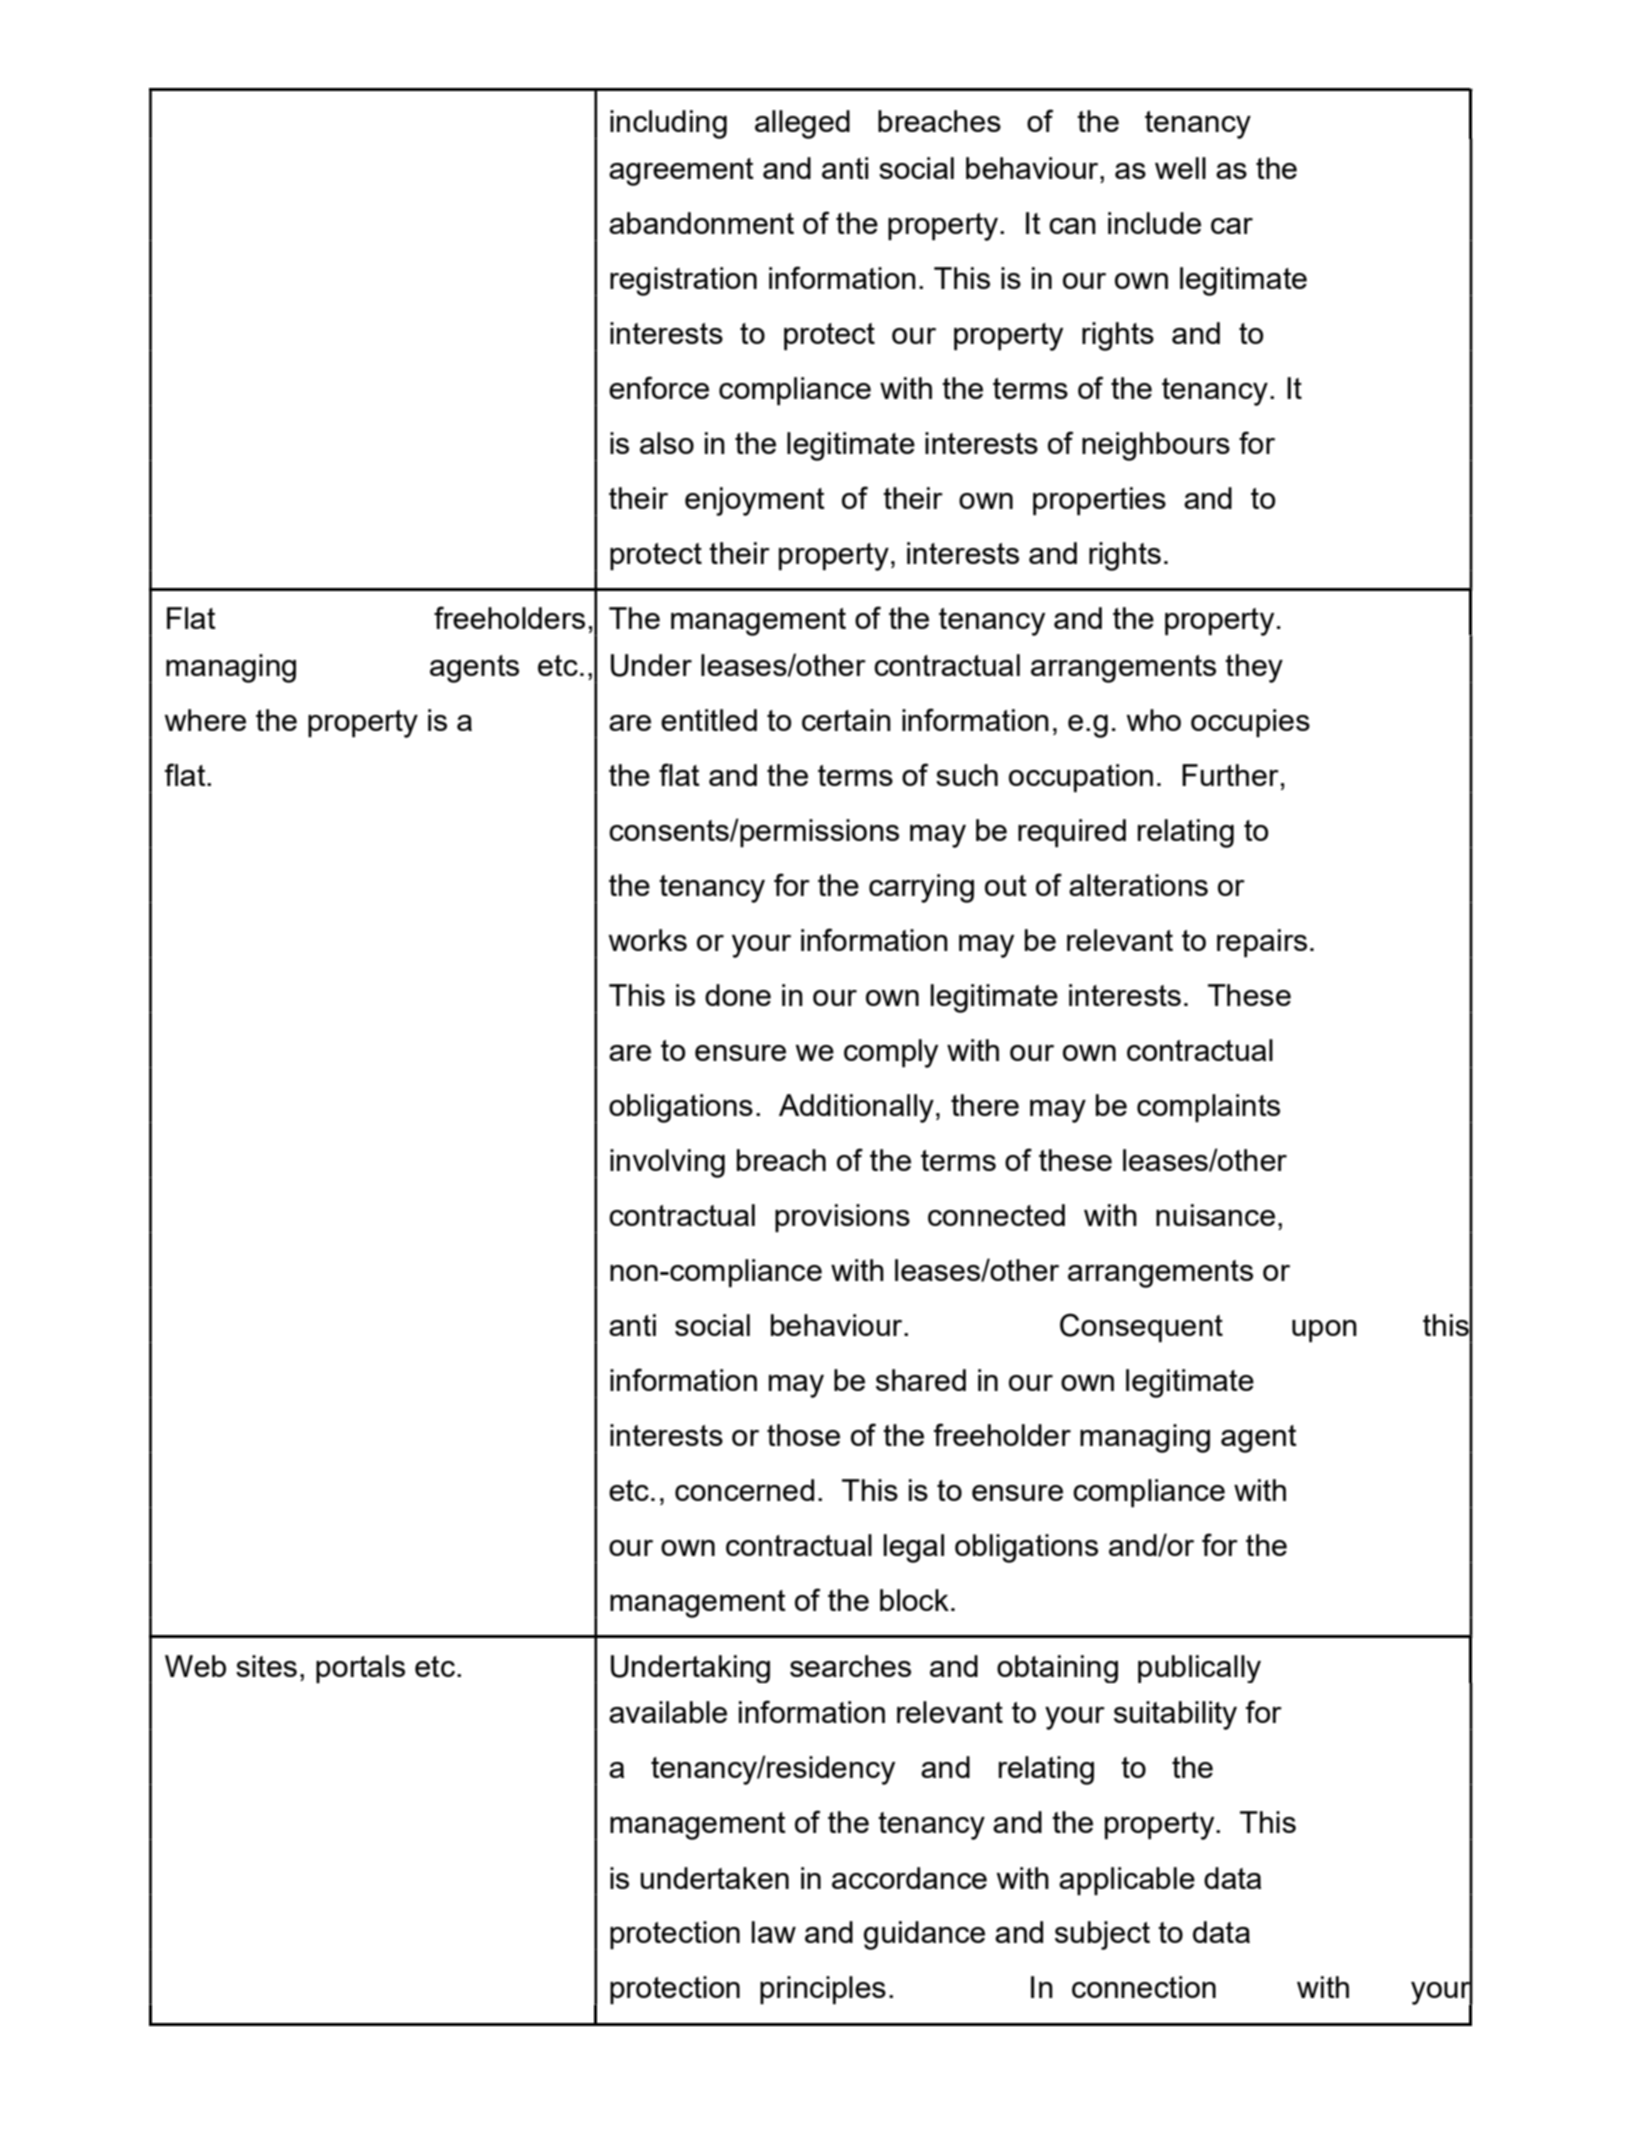 The height and width of the image is (2131, 1647). Describe the element at coordinates (1144, 1987) in the image. I see `connection` at that location.
